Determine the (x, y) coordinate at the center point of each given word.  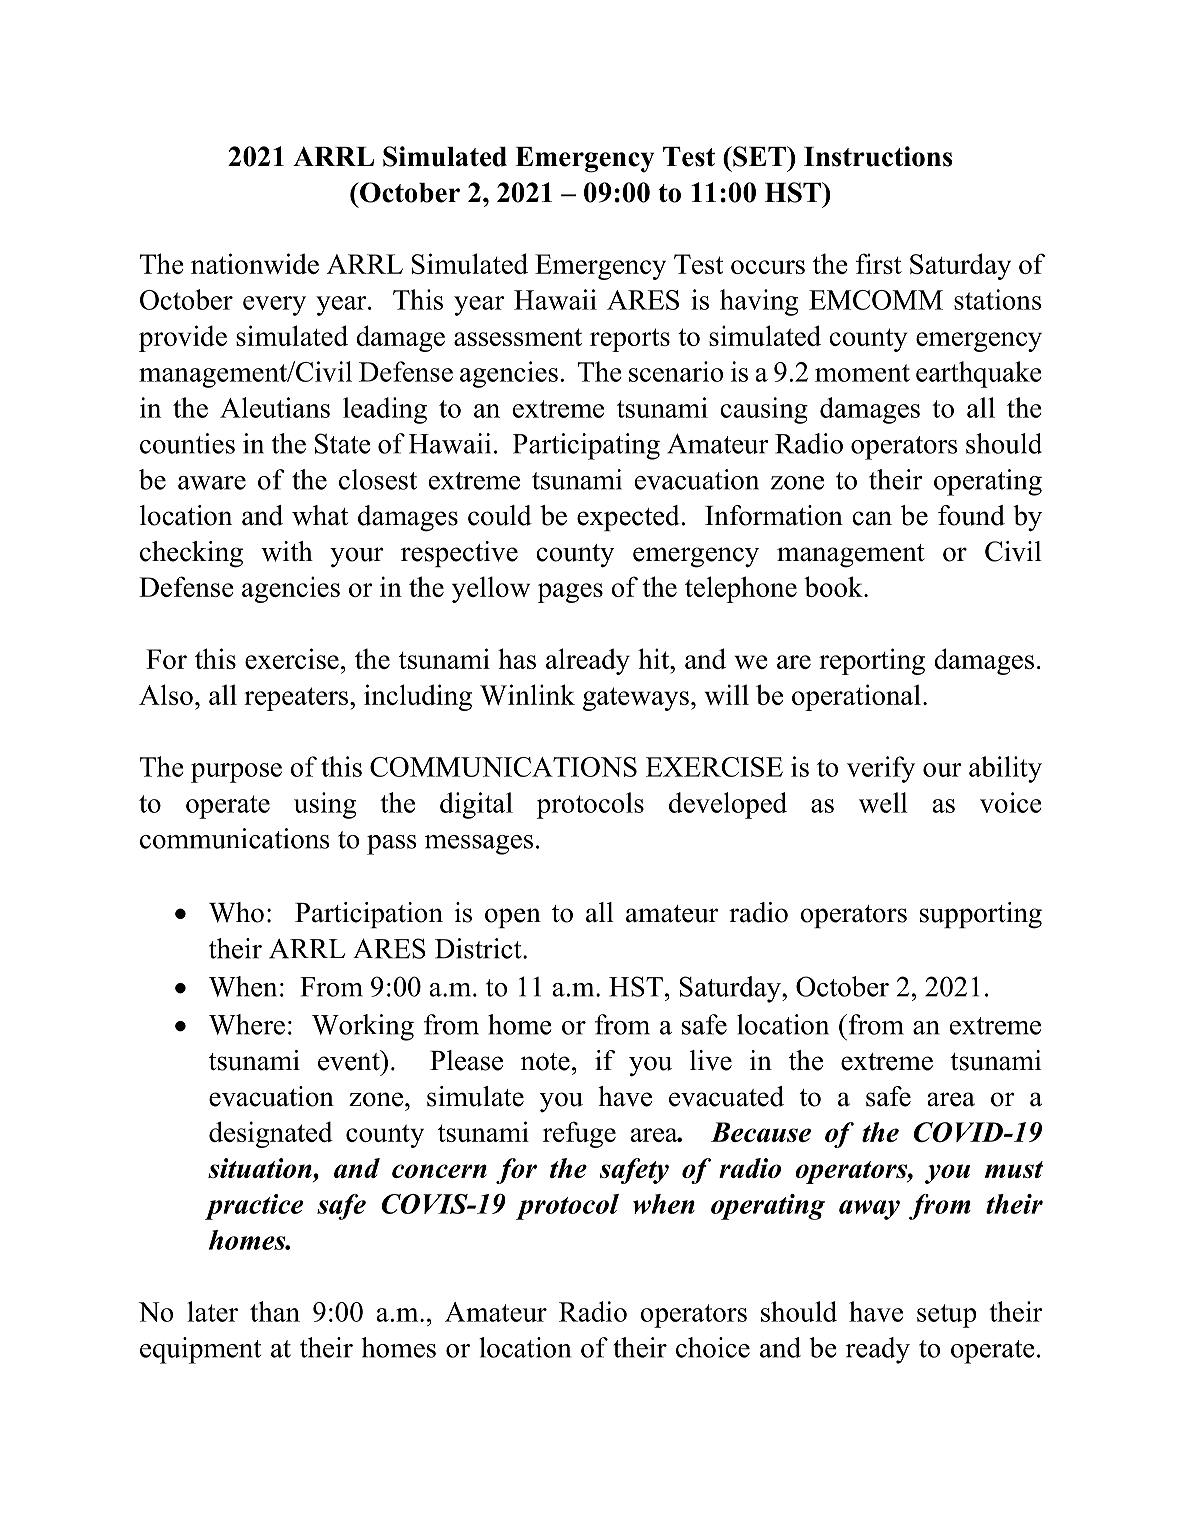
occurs (768, 267)
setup (947, 1316)
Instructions (878, 156)
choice (713, 1347)
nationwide (255, 263)
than (275, 1311)
